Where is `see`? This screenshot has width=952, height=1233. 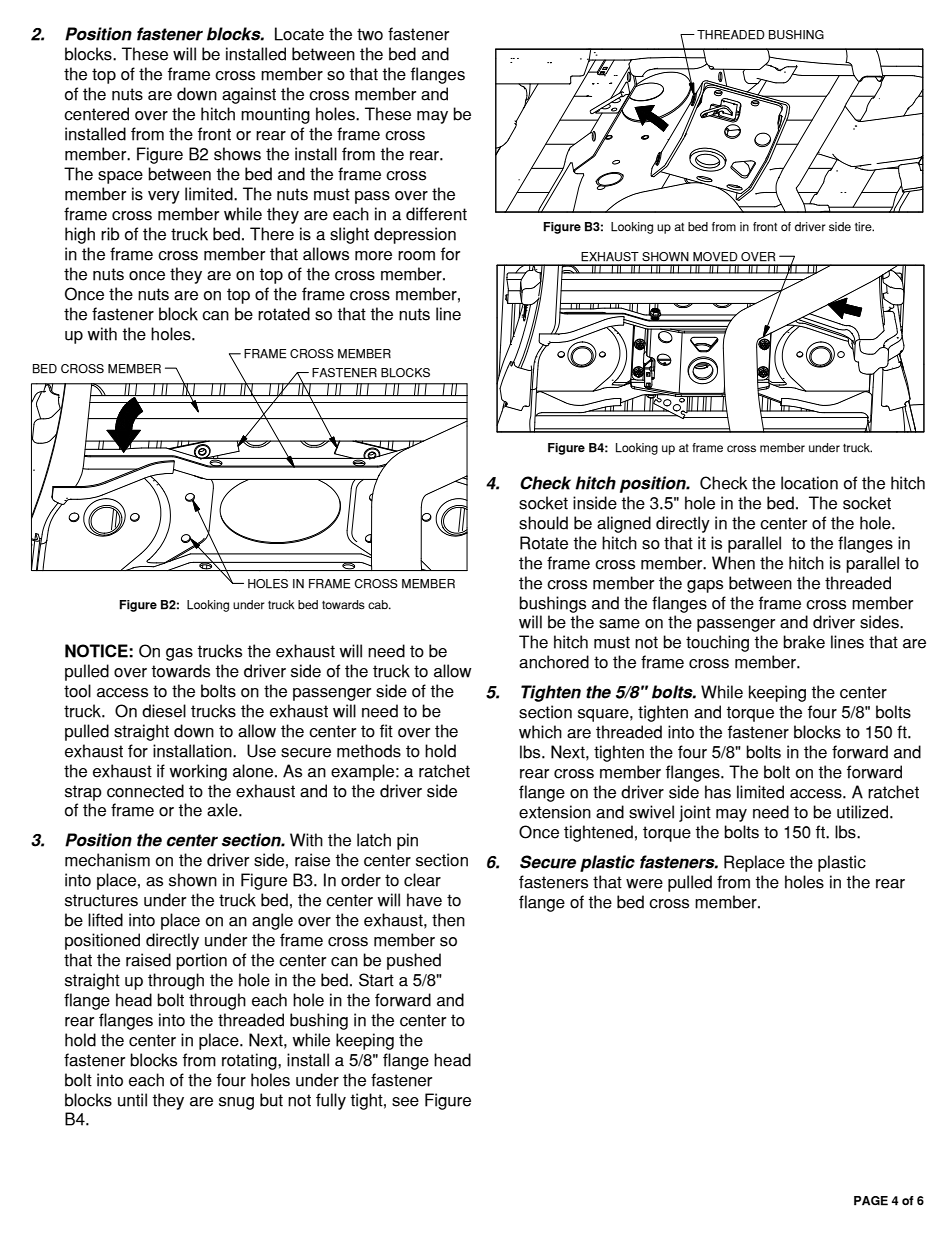
see is located at coordinates (405, 1102).
